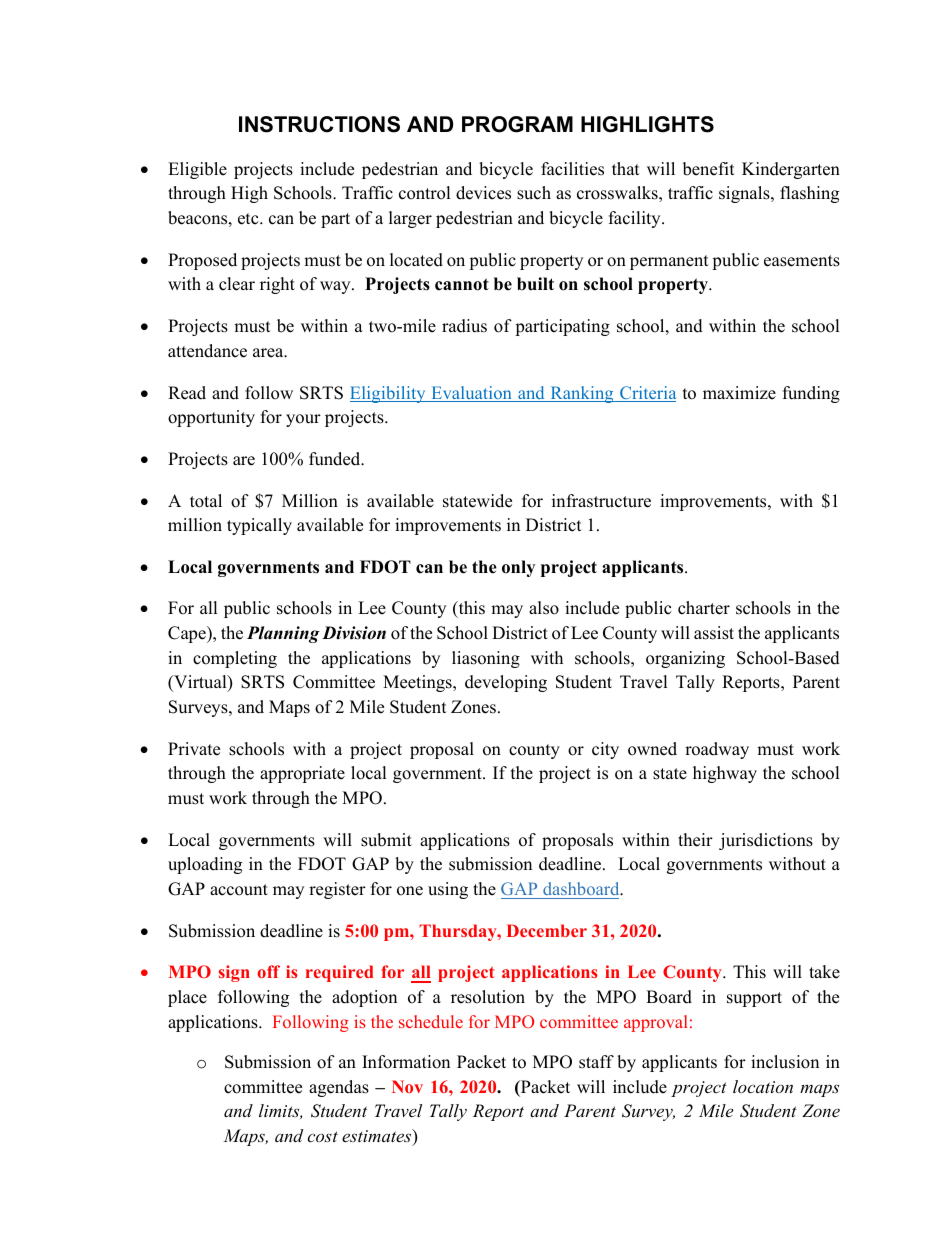  Describe the element at coordinates (518, 568) in the image. I see `only` at that location.
